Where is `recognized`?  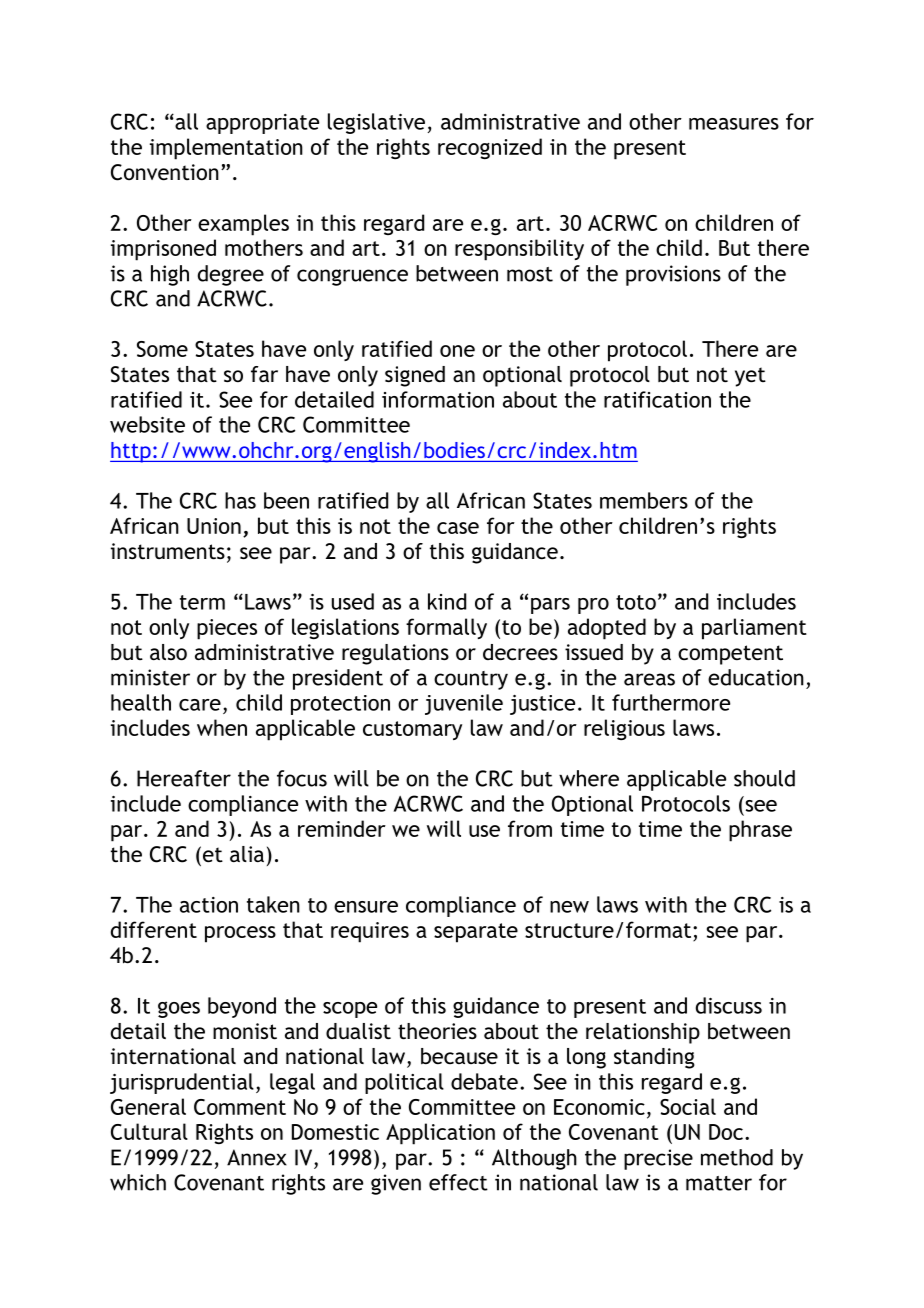
recognized is located at coordinates (490, 148).
